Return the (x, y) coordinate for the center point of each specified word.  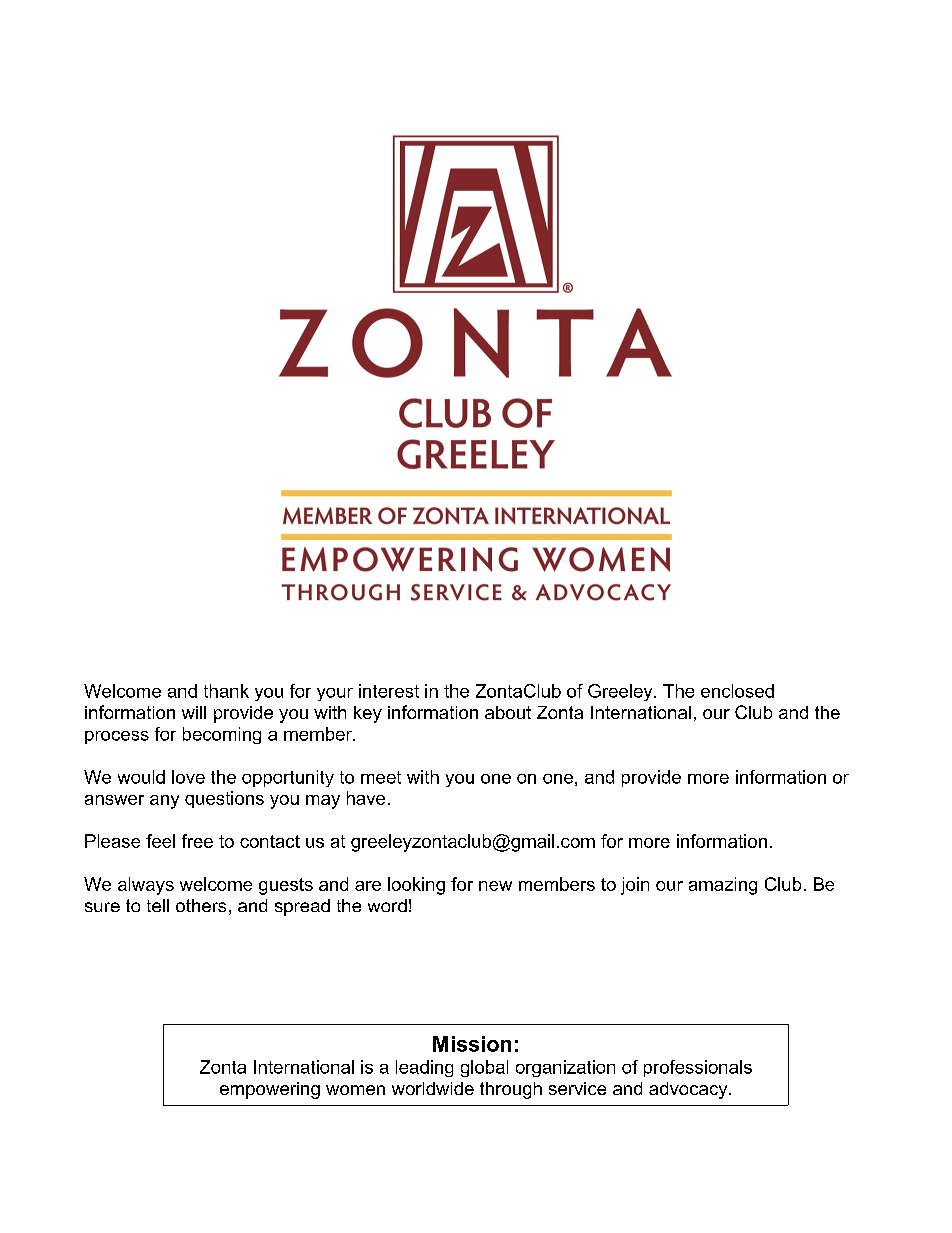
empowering (270, 1090)
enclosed (737, 691)
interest (389, 691)
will (194, 712)
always (146, 886)
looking (416, 886)
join (635, 886)
